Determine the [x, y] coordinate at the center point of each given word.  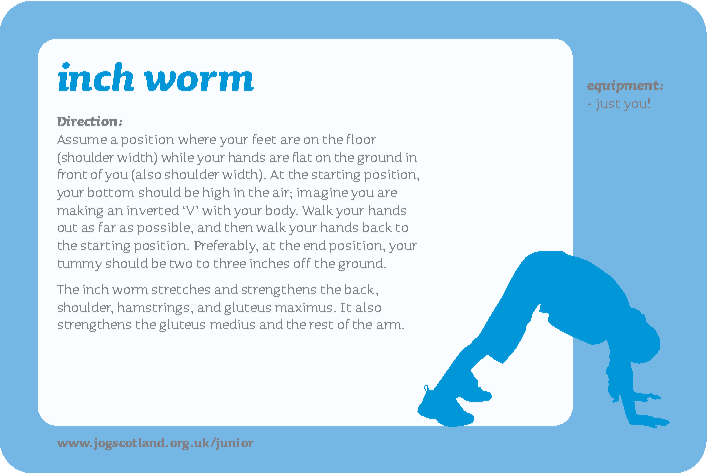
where [197, 139]
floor [361, 139]
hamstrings [155, 308]
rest [321, 325]
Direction [88, 121]
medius [232, 324]
